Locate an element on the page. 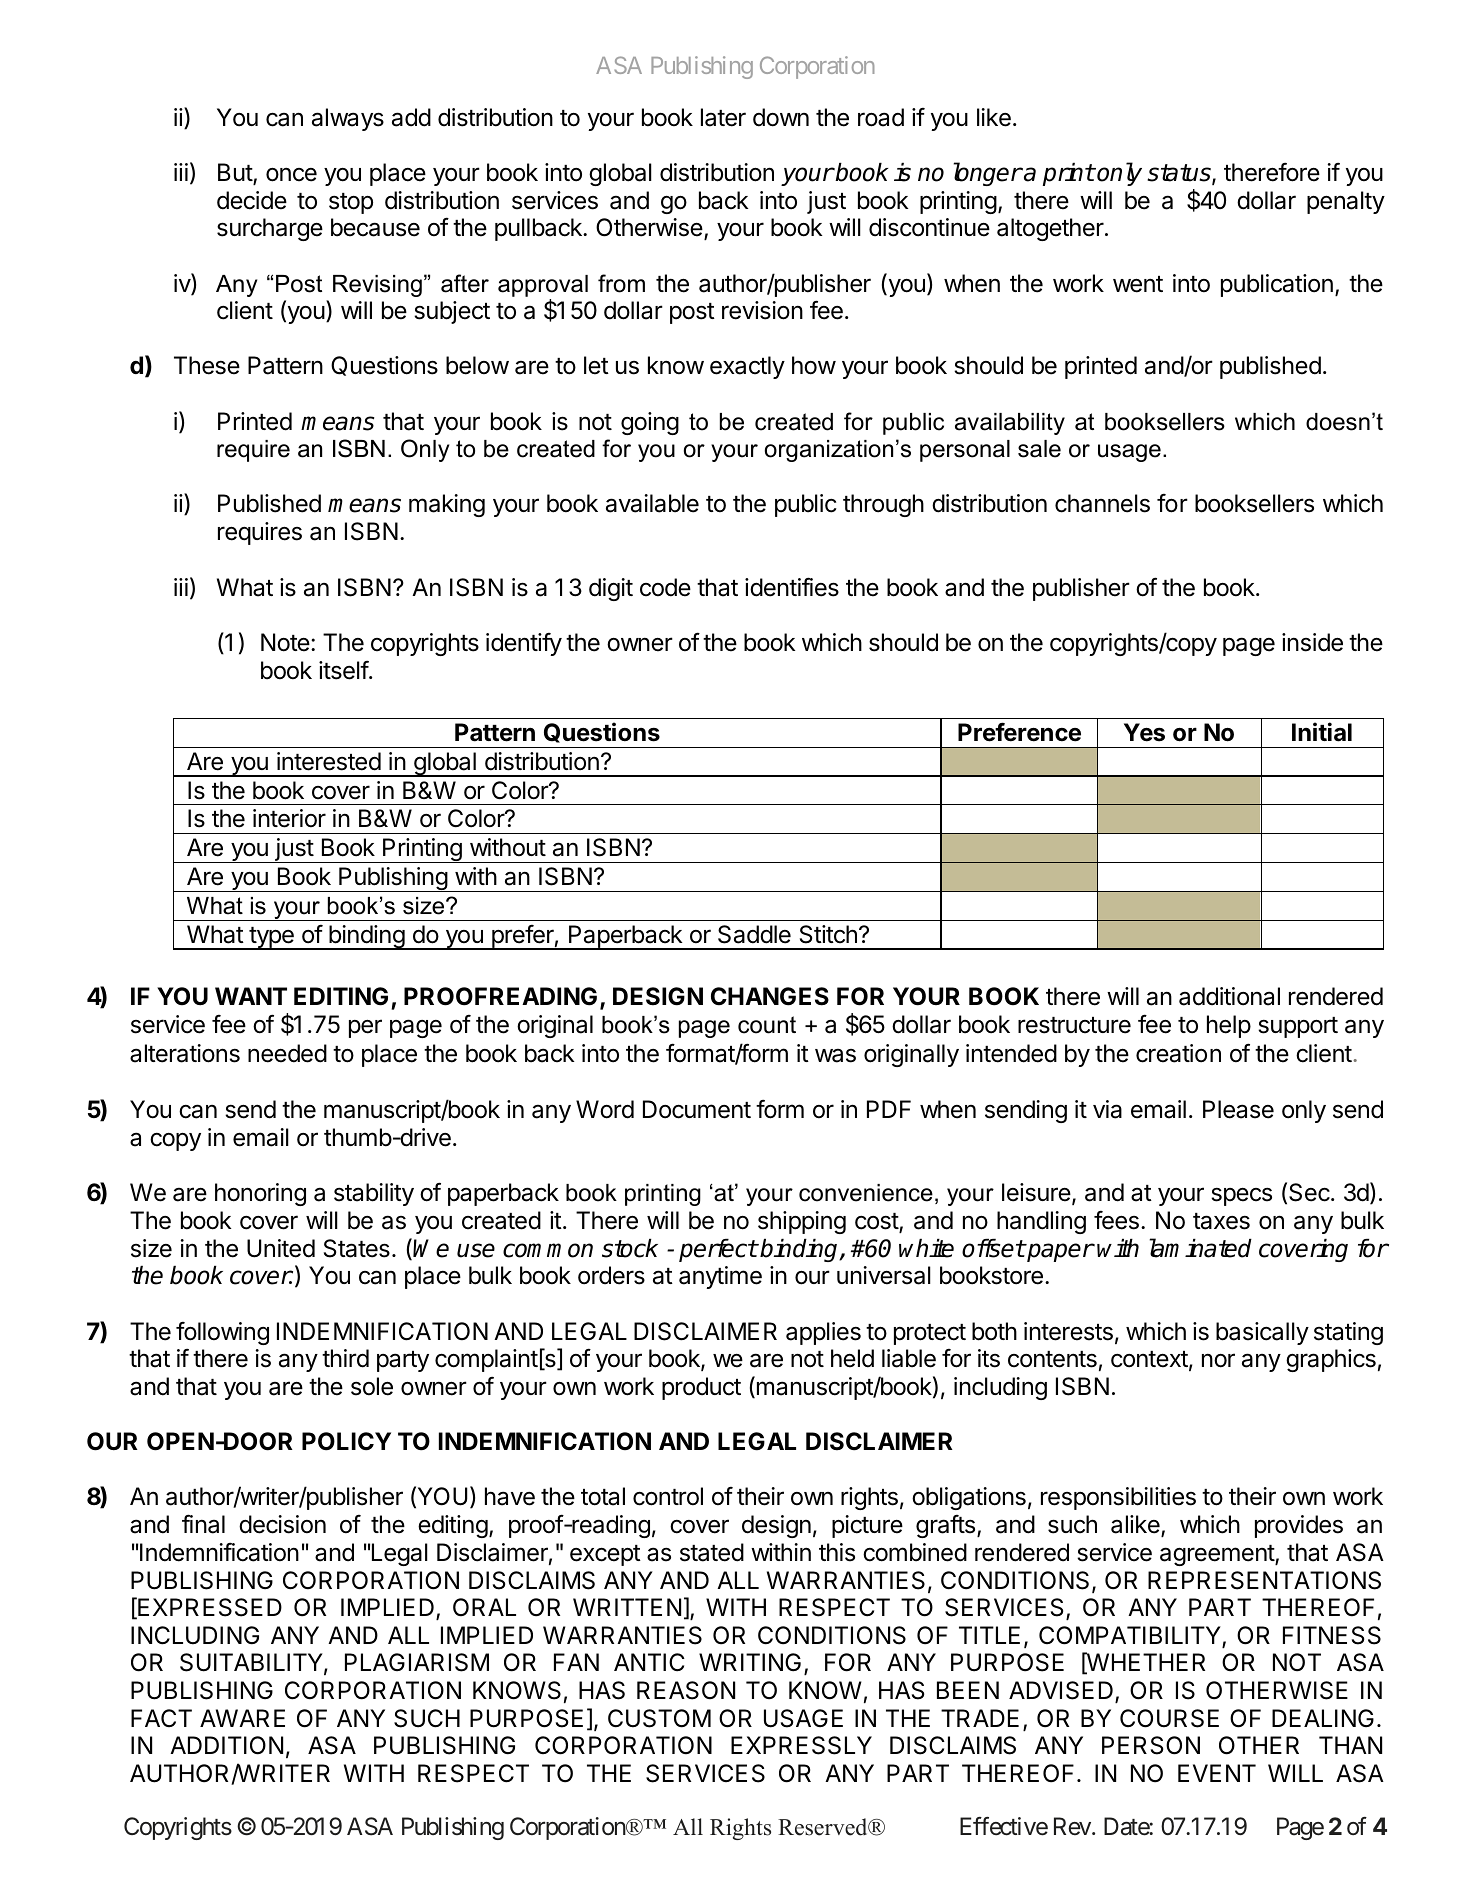  status is located at coordinates (1180, 174).
